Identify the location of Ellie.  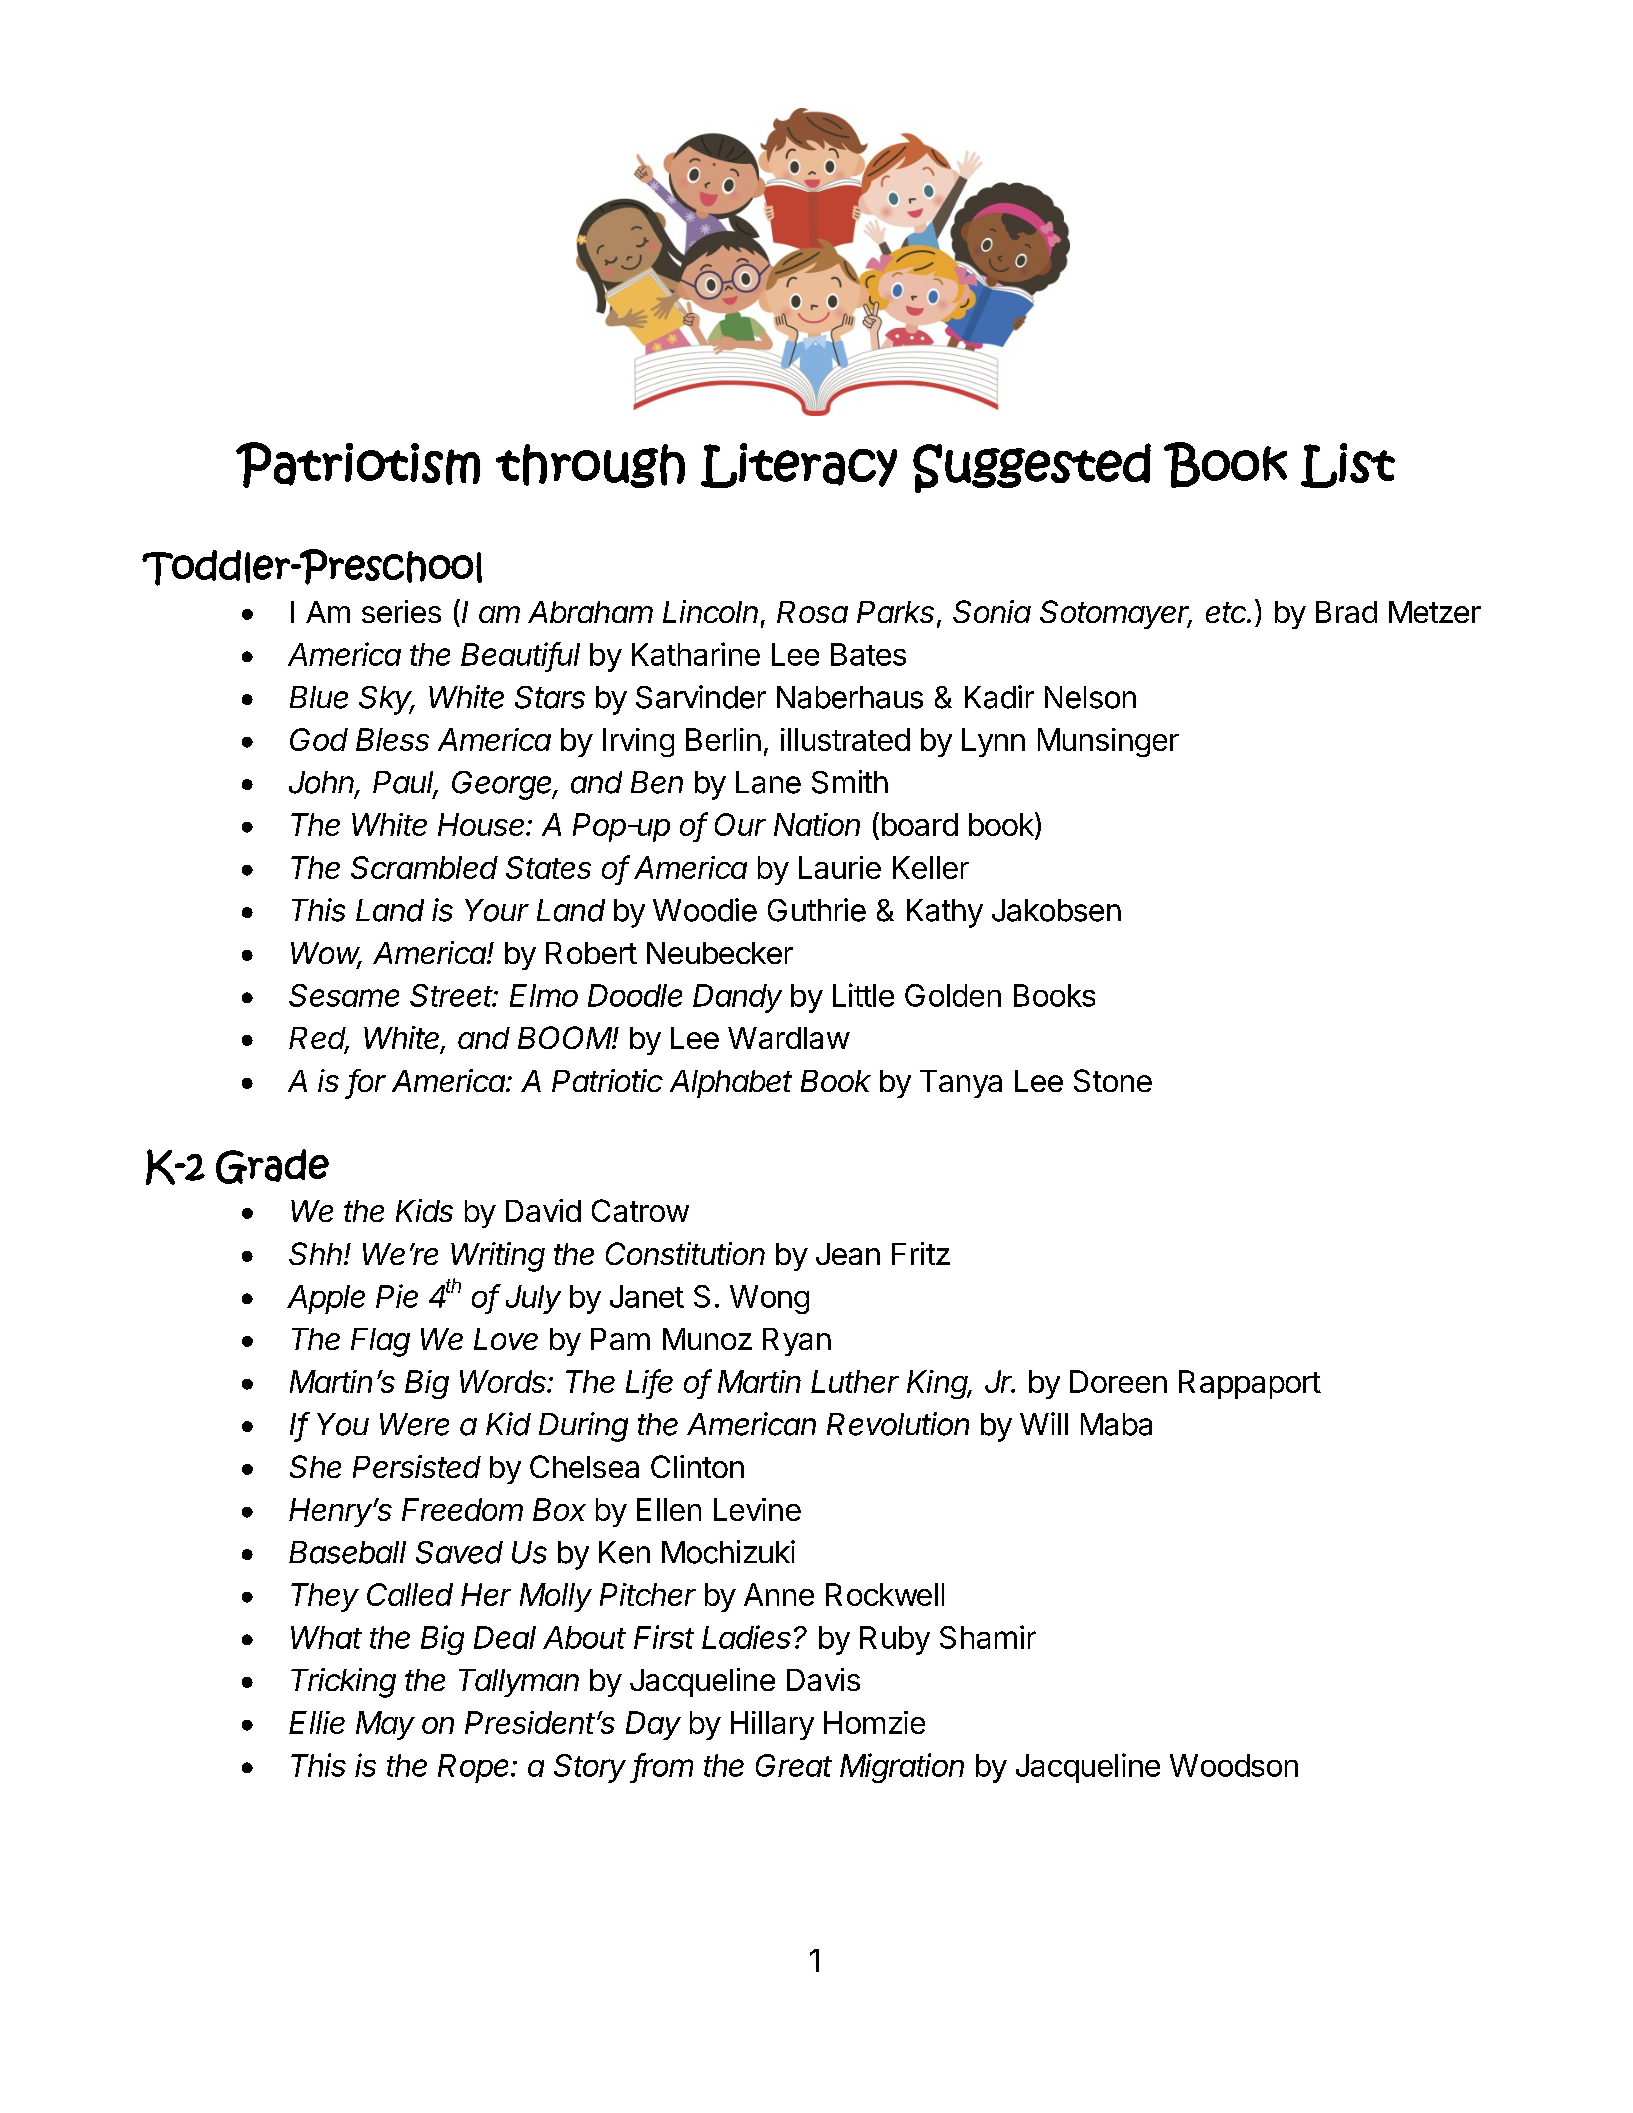
(317, 1722).
